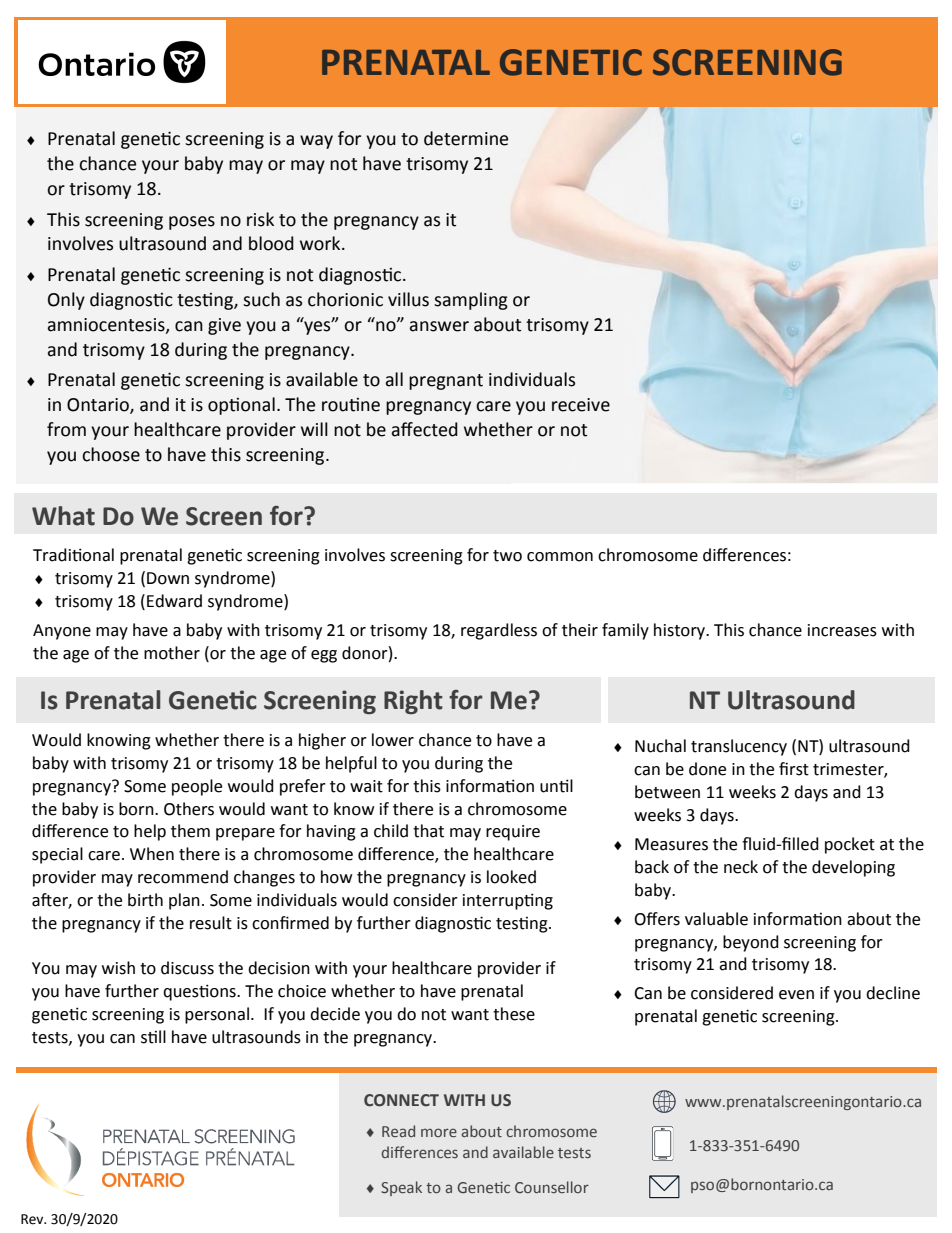 This screenshot has height=1233, width=952. What do you see at coordinates (507, 556) in the screenshot?
I see `two` at bounding box center [507, 556].
